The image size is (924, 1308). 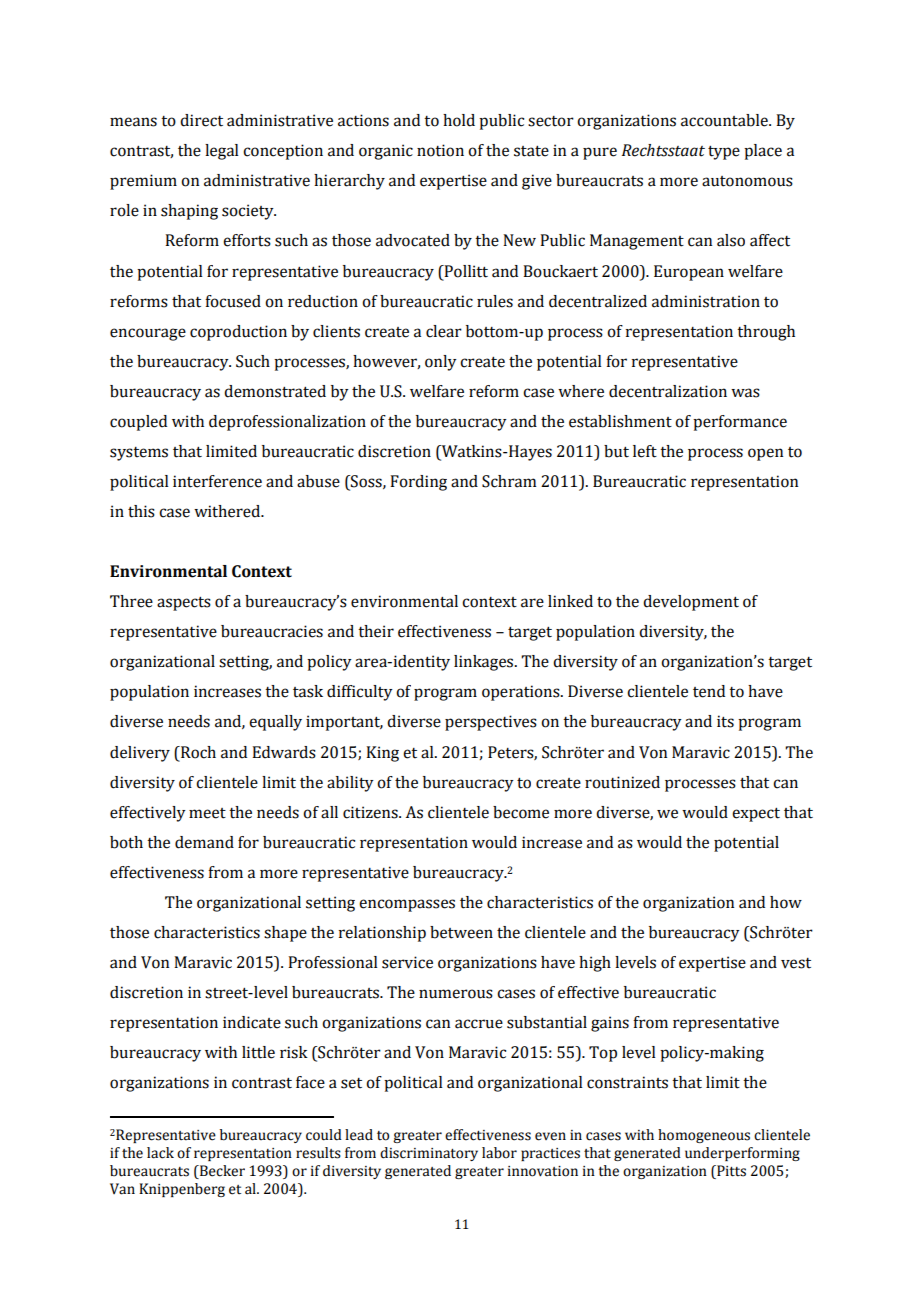 I want to click on only, so click(x=441, y=363).
